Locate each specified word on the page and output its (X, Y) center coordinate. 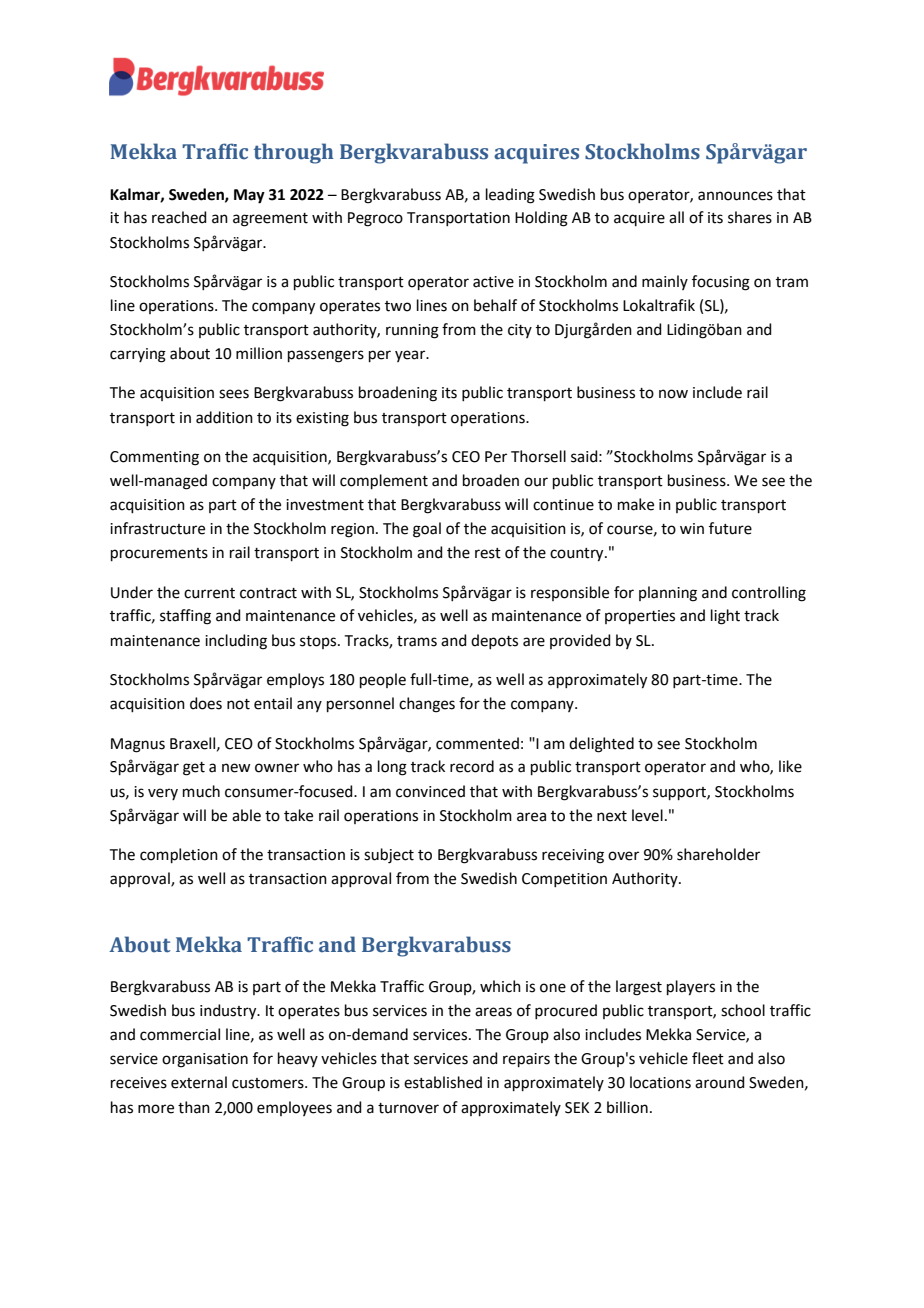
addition (224, 417)
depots (494, 641)
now (673, 394)
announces (735, 196)
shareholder (718, 854)
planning (668, 594)
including (236, 642)
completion (179, 855)
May (249, 196)
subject (389, 856)
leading (510, 196)
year (411, 356)
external (199, 1082)
